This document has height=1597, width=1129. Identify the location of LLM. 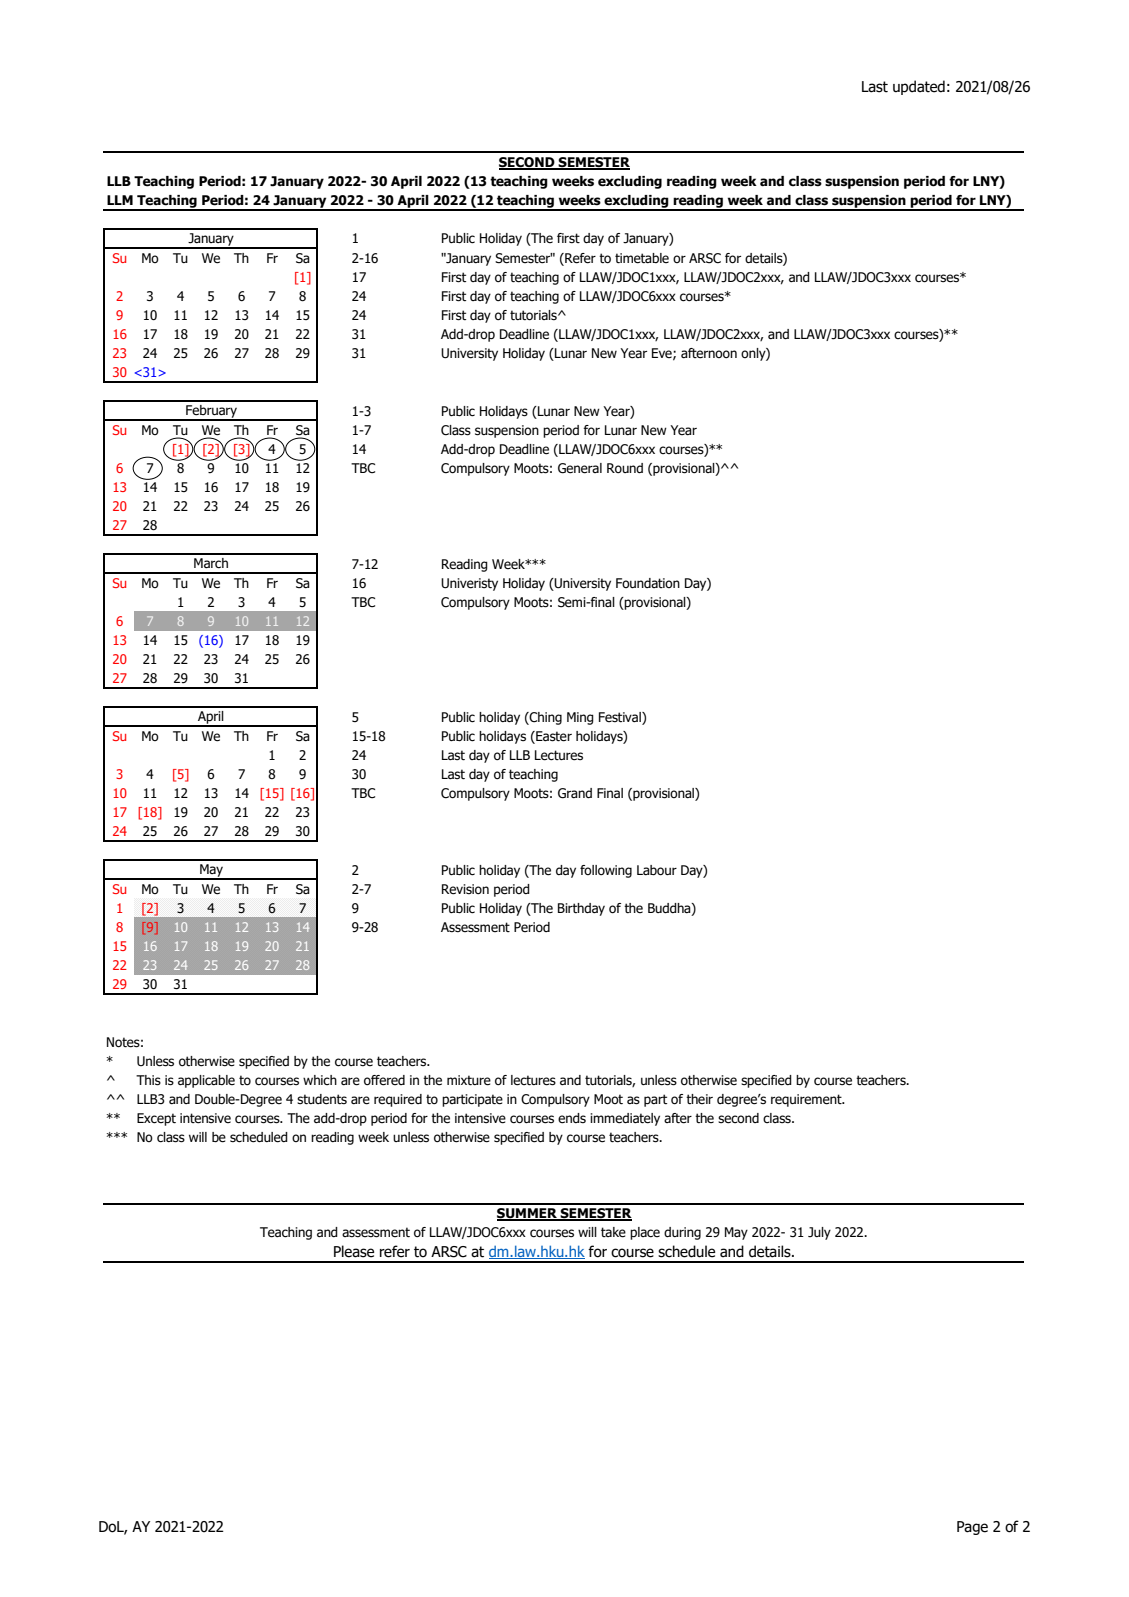
(120, 200).
